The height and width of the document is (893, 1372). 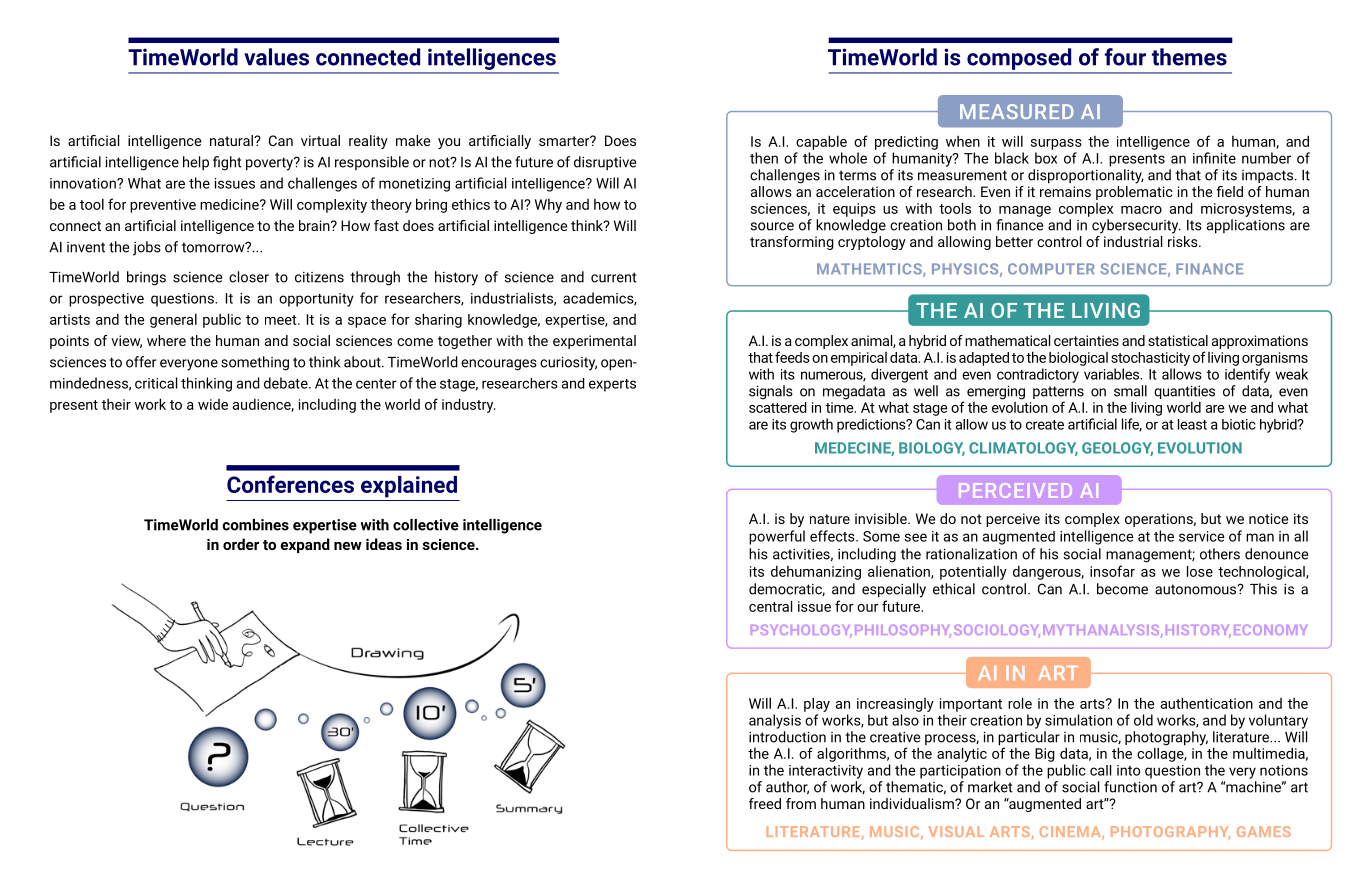 I want to click on wide, so click(x=213, y=404).
